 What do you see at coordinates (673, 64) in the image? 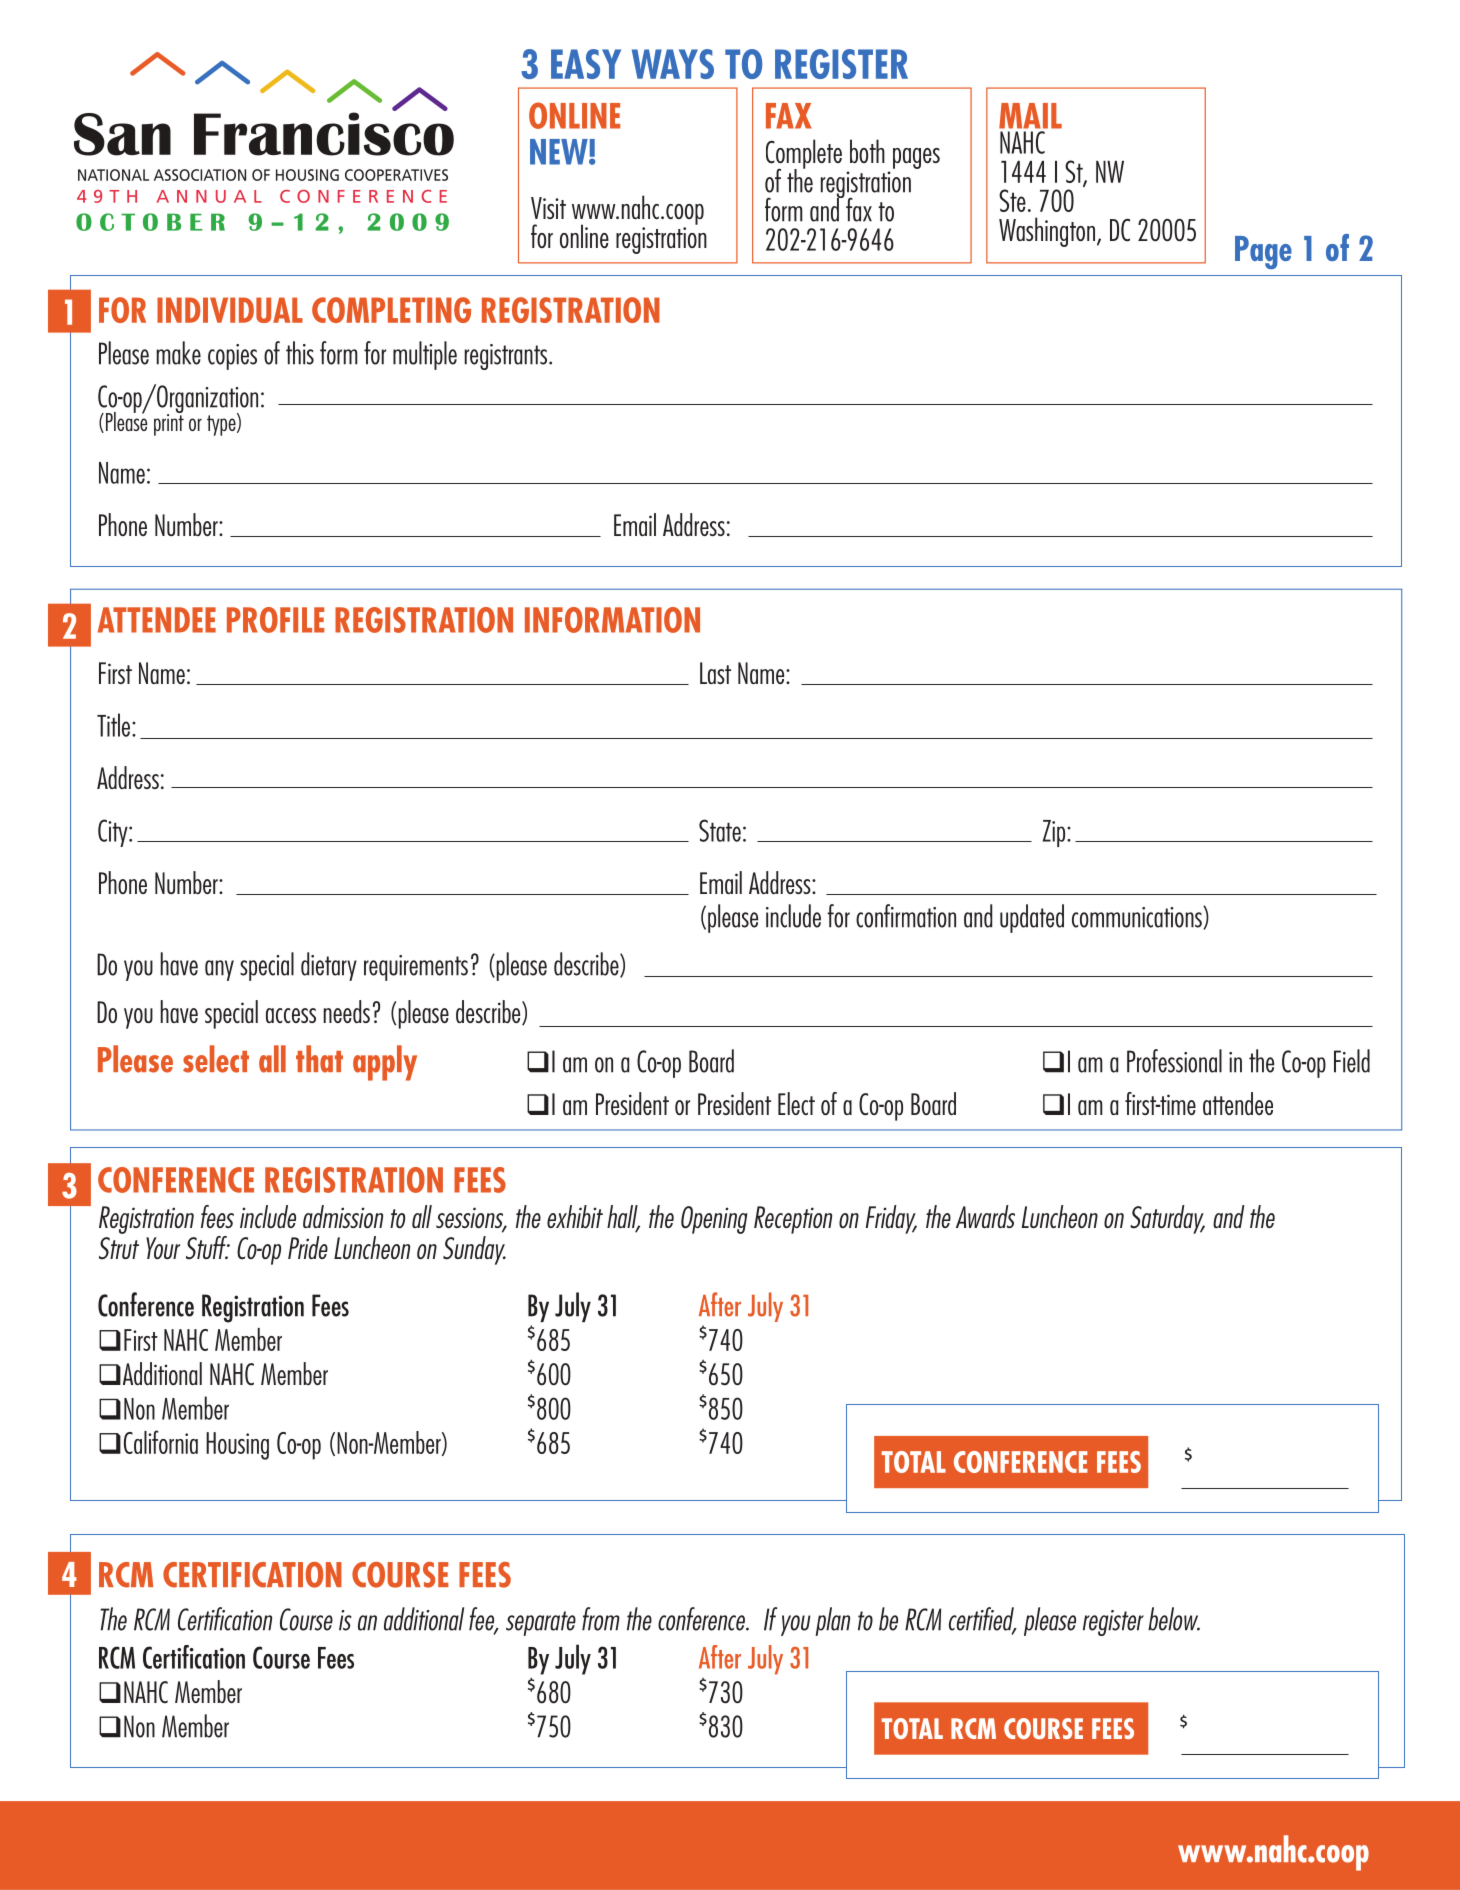
I see `WAYS` at bounding box center [673, 64].
